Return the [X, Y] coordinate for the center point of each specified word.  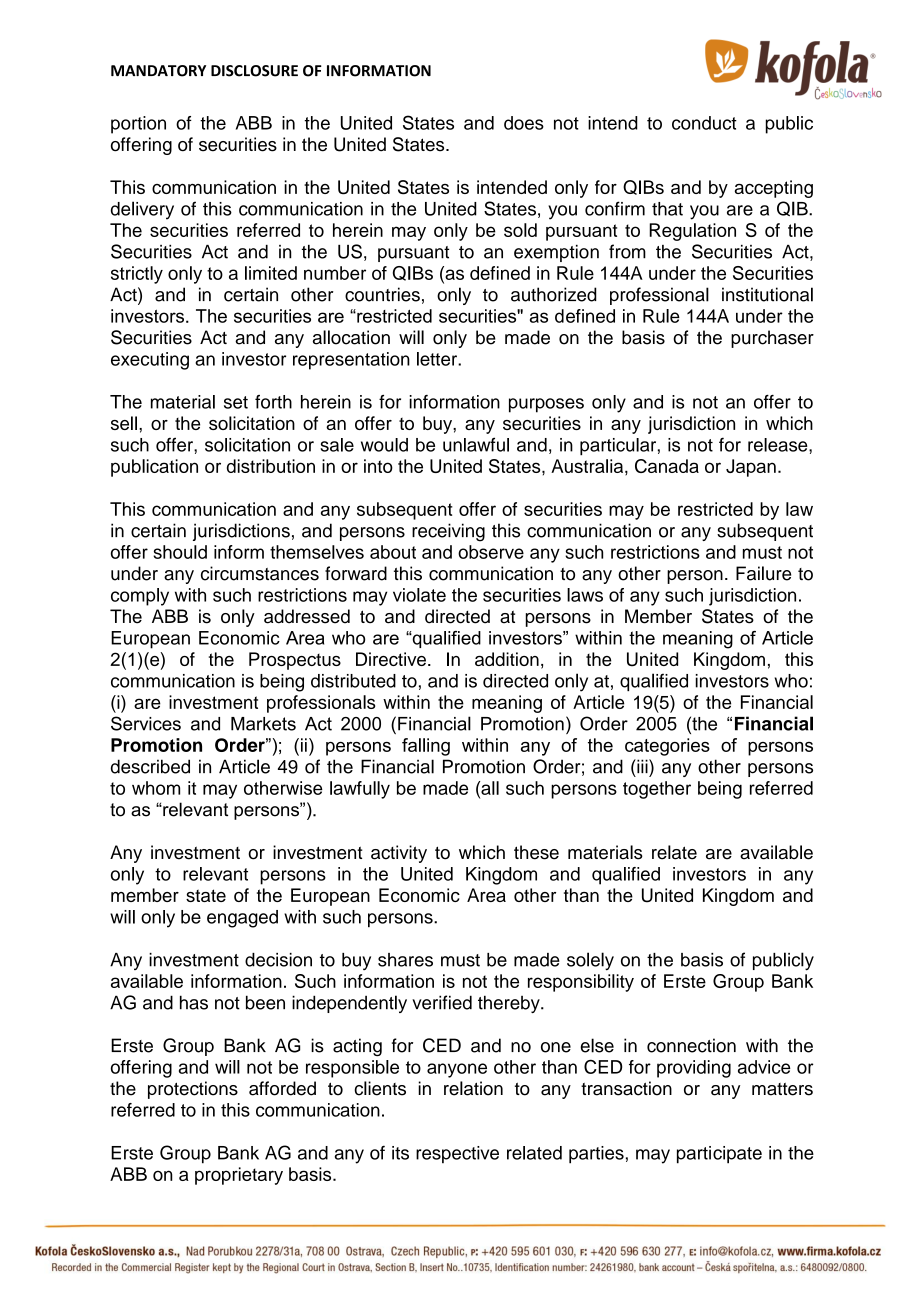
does [524, 123]
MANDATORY [158, 71]
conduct [704, 123]
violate [419, 595]
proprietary [239, 1176]
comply [140, 597]
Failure [763, 573]
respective [457, 1155]
